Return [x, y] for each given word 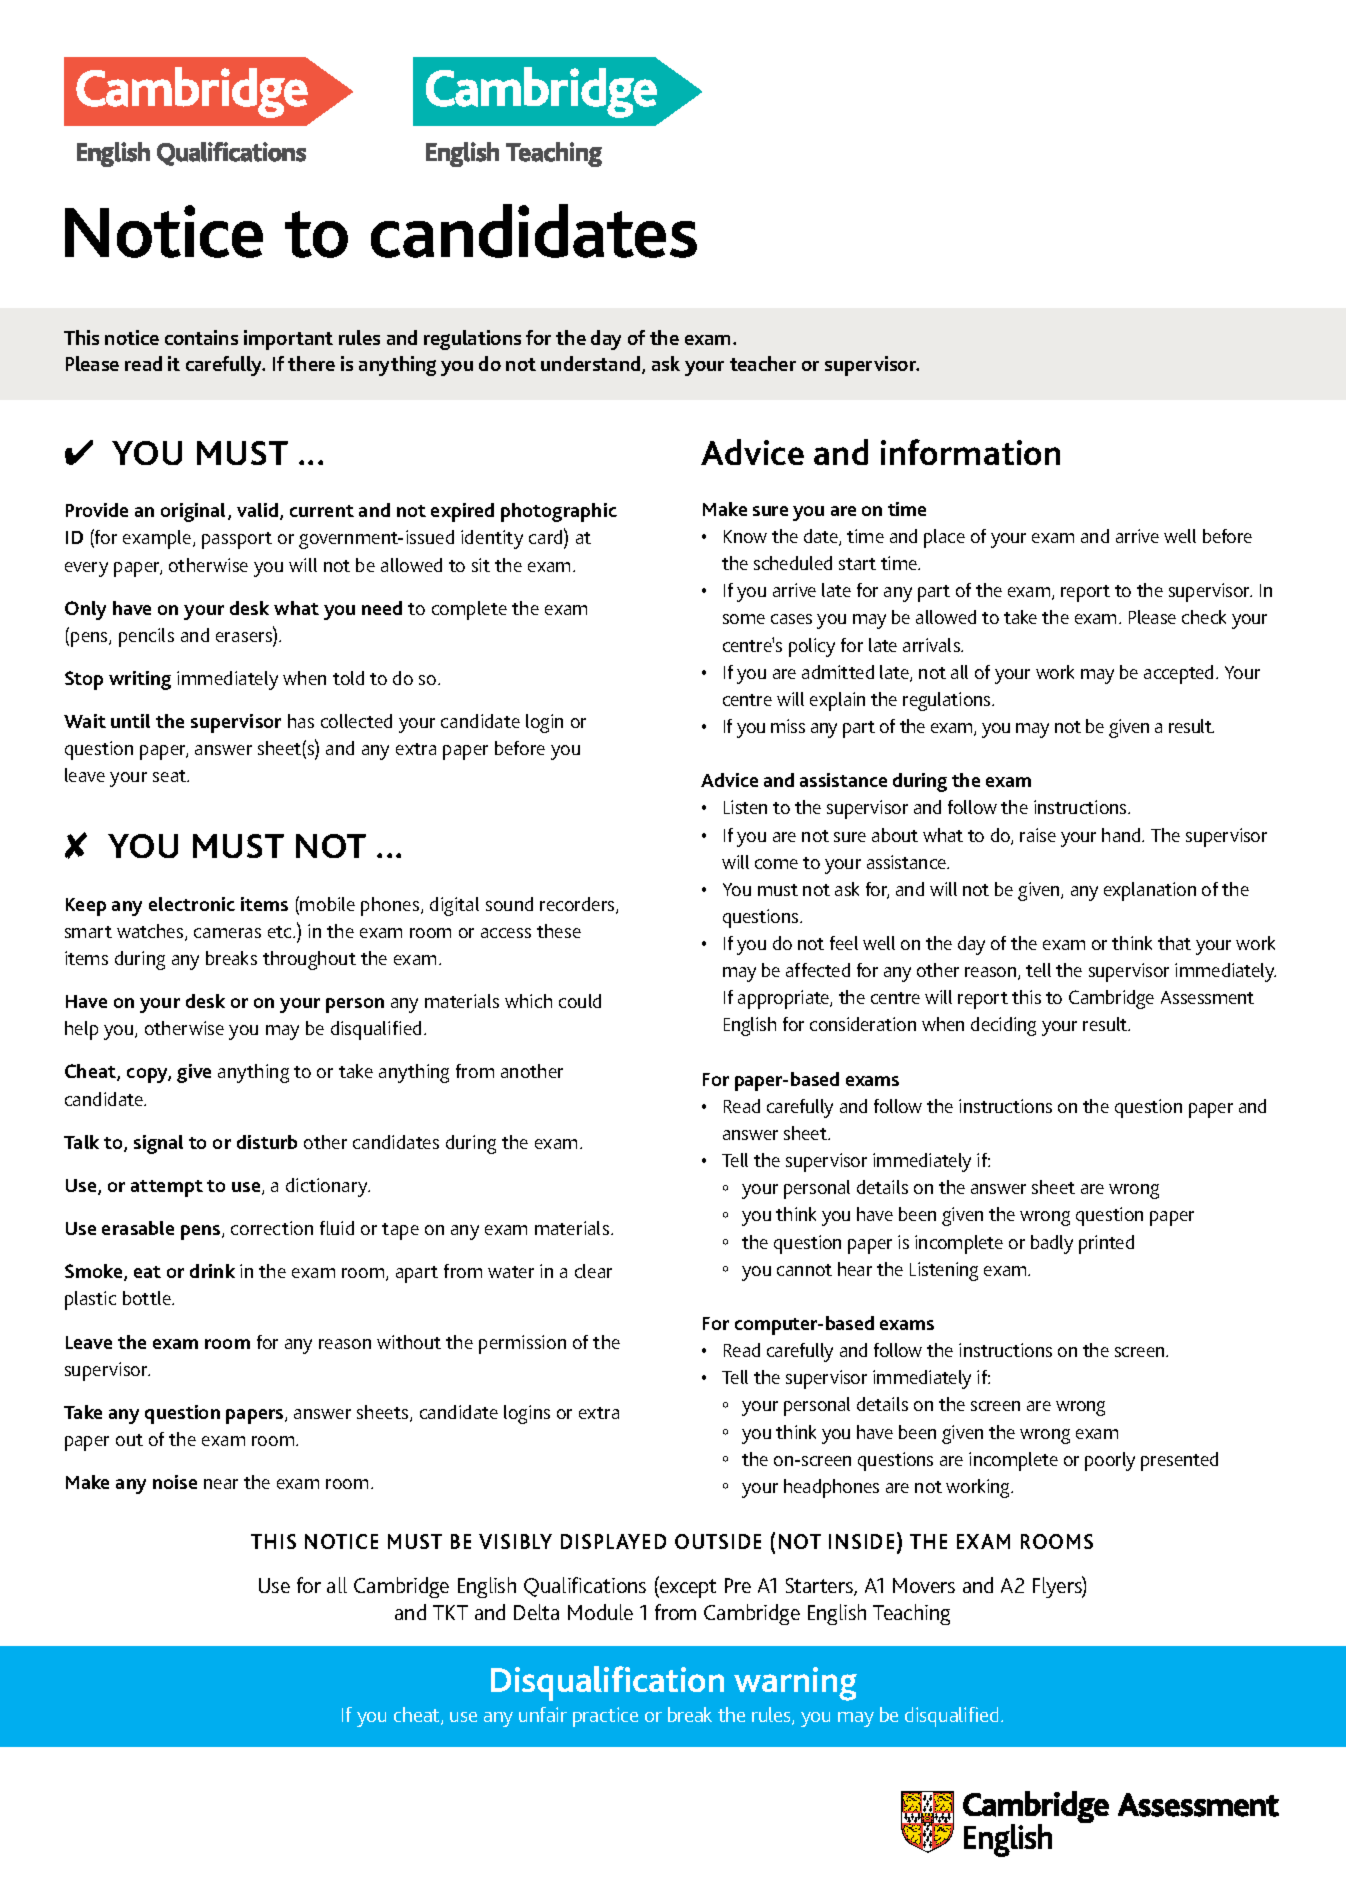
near [221, 1484]
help [81, 1030]
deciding [1003, 1026]
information [970, 452]
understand [592, 365]
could [580, 1001]
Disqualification [607, 1683]
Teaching [911, 1614]
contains [201, 337]
